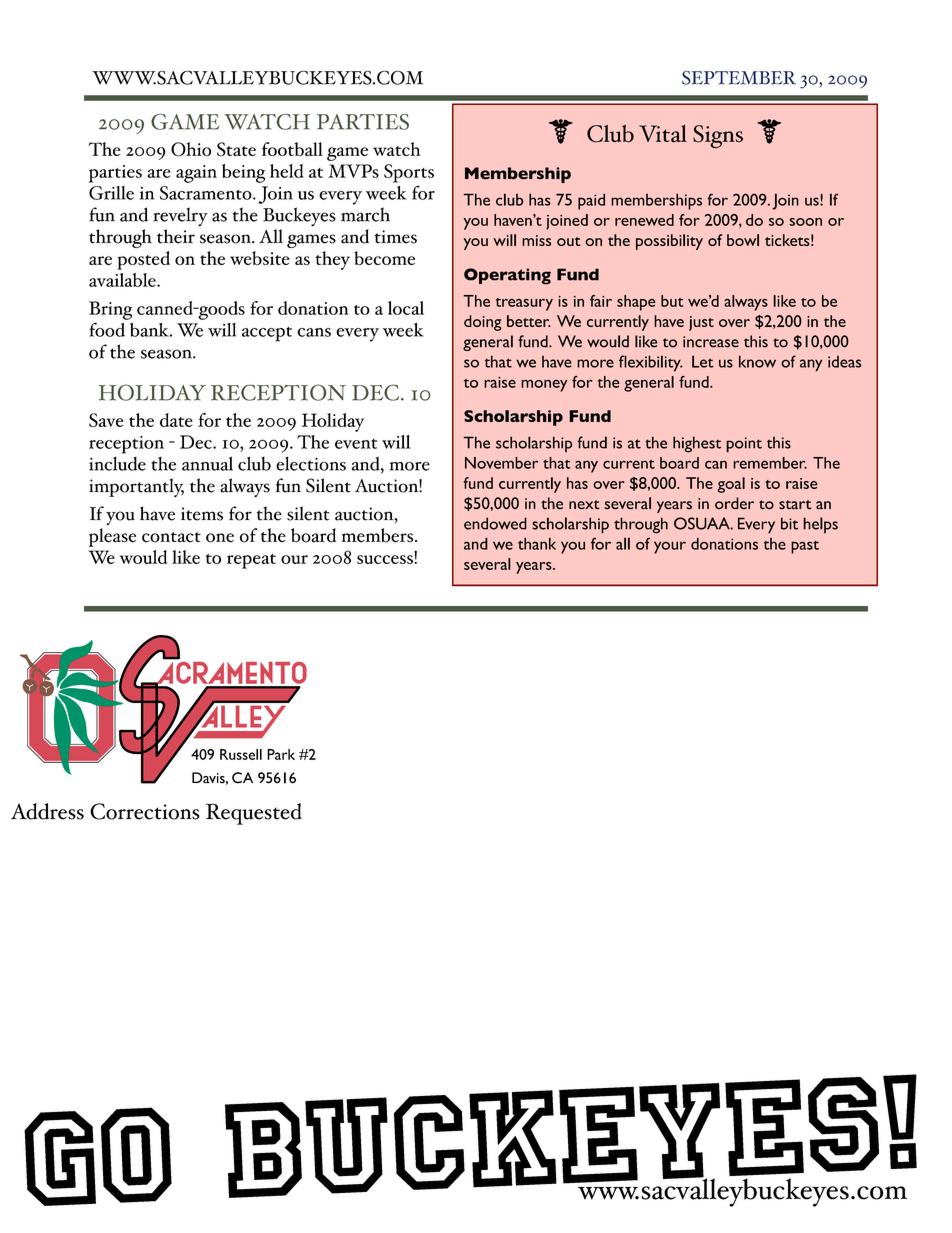  I want to click on their, so click(176, 236).
